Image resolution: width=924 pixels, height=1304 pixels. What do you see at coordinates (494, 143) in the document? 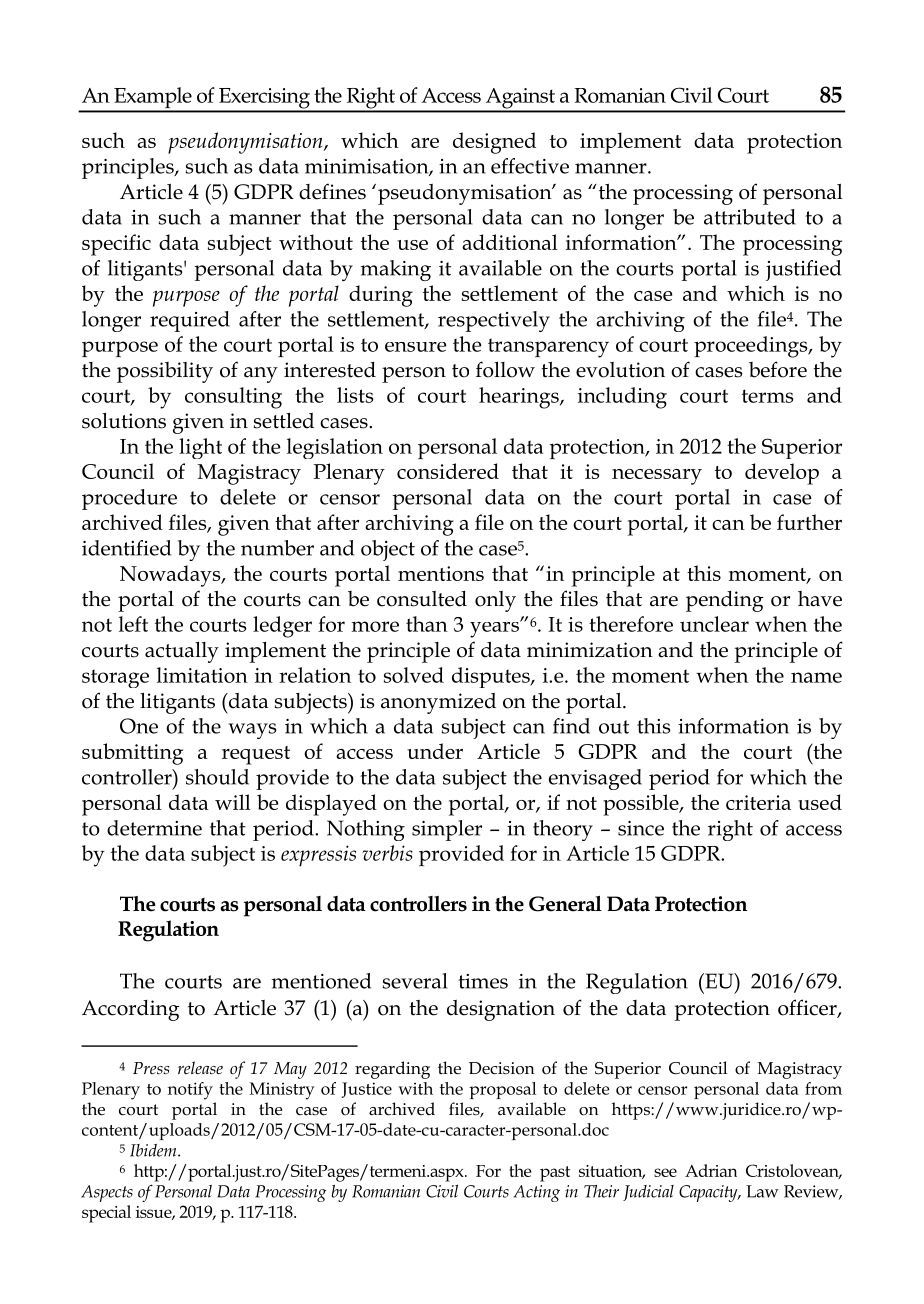
I see `designed` at bounding box center [494, 143].
